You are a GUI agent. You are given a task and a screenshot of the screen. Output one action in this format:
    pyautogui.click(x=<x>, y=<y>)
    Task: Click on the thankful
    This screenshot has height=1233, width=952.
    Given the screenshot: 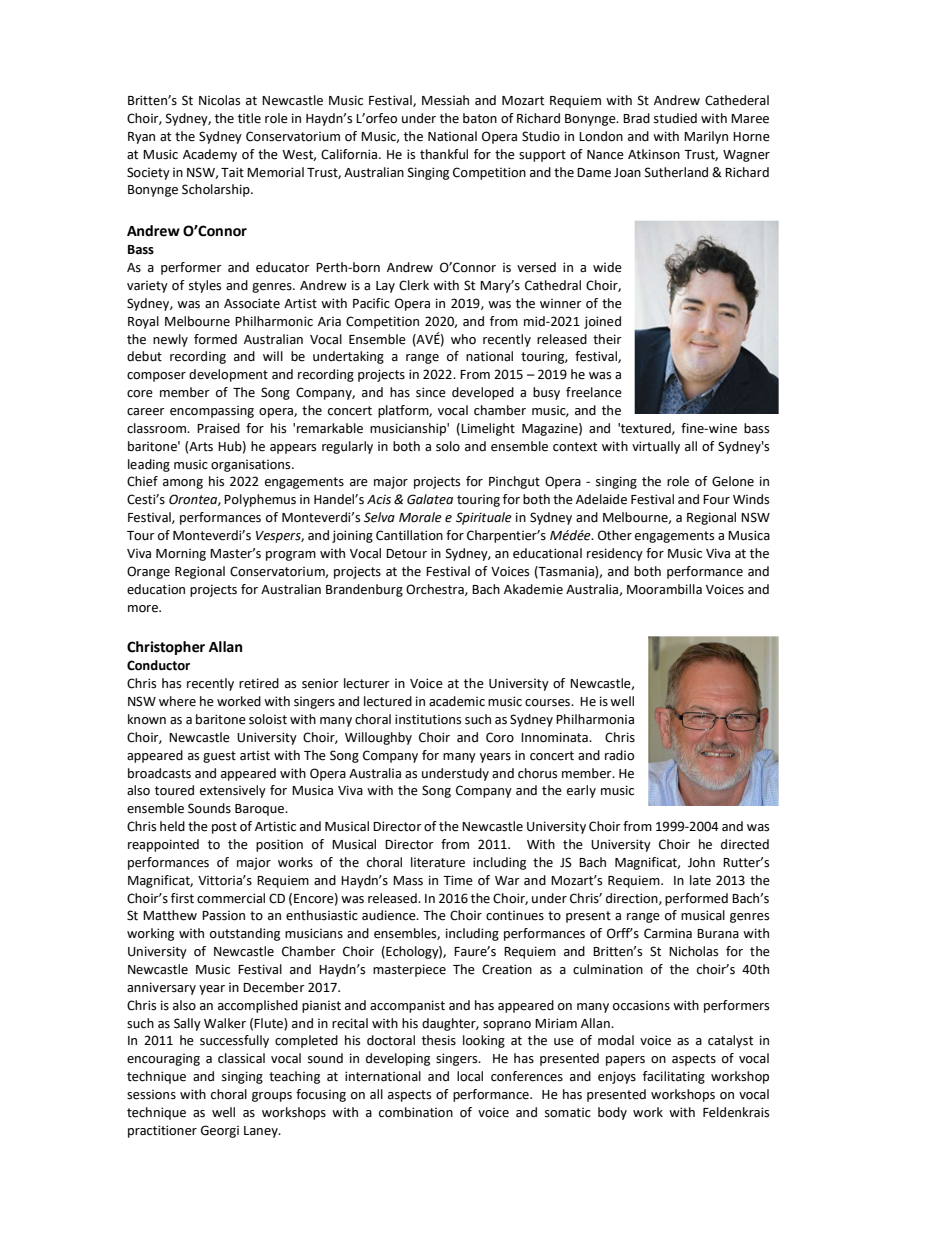 What is the action you would take?
    pyautogui.click(x=444, y=154)
